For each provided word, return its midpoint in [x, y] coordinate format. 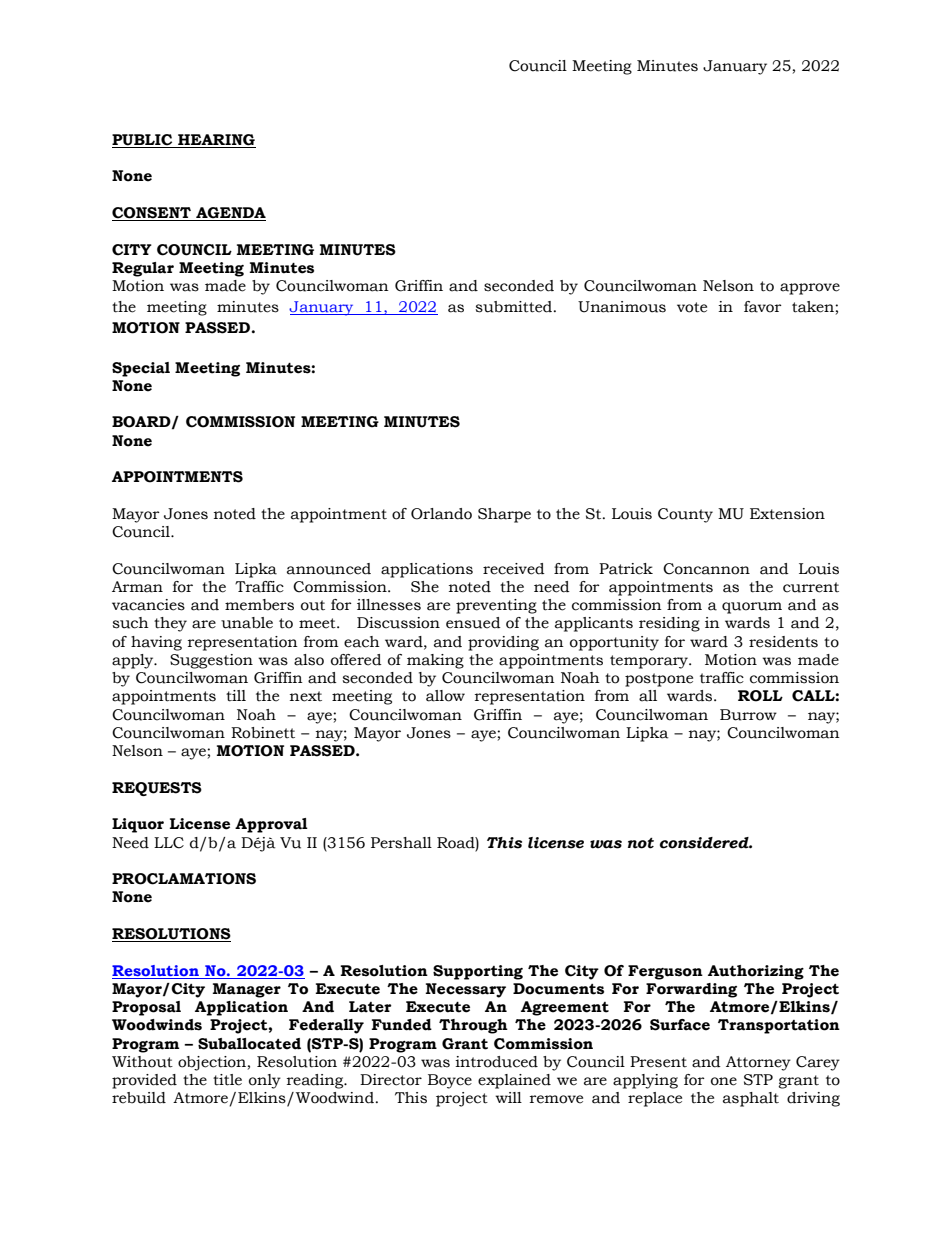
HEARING [216, 141]
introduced [496, 1062]
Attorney [758, 1063]
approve [810, 289]
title [227, 1080]
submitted [515, 307]
